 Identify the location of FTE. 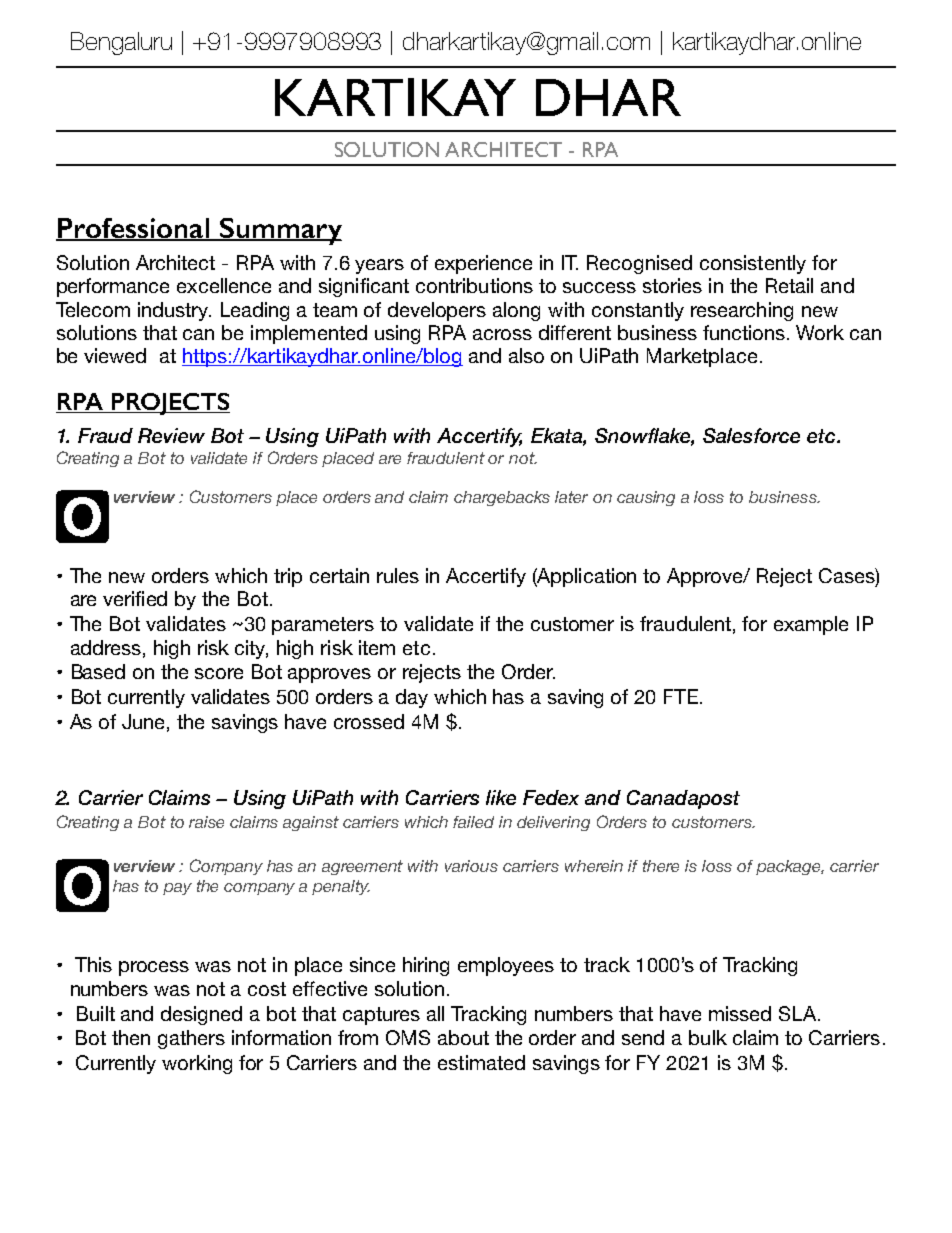
(681, 696).
